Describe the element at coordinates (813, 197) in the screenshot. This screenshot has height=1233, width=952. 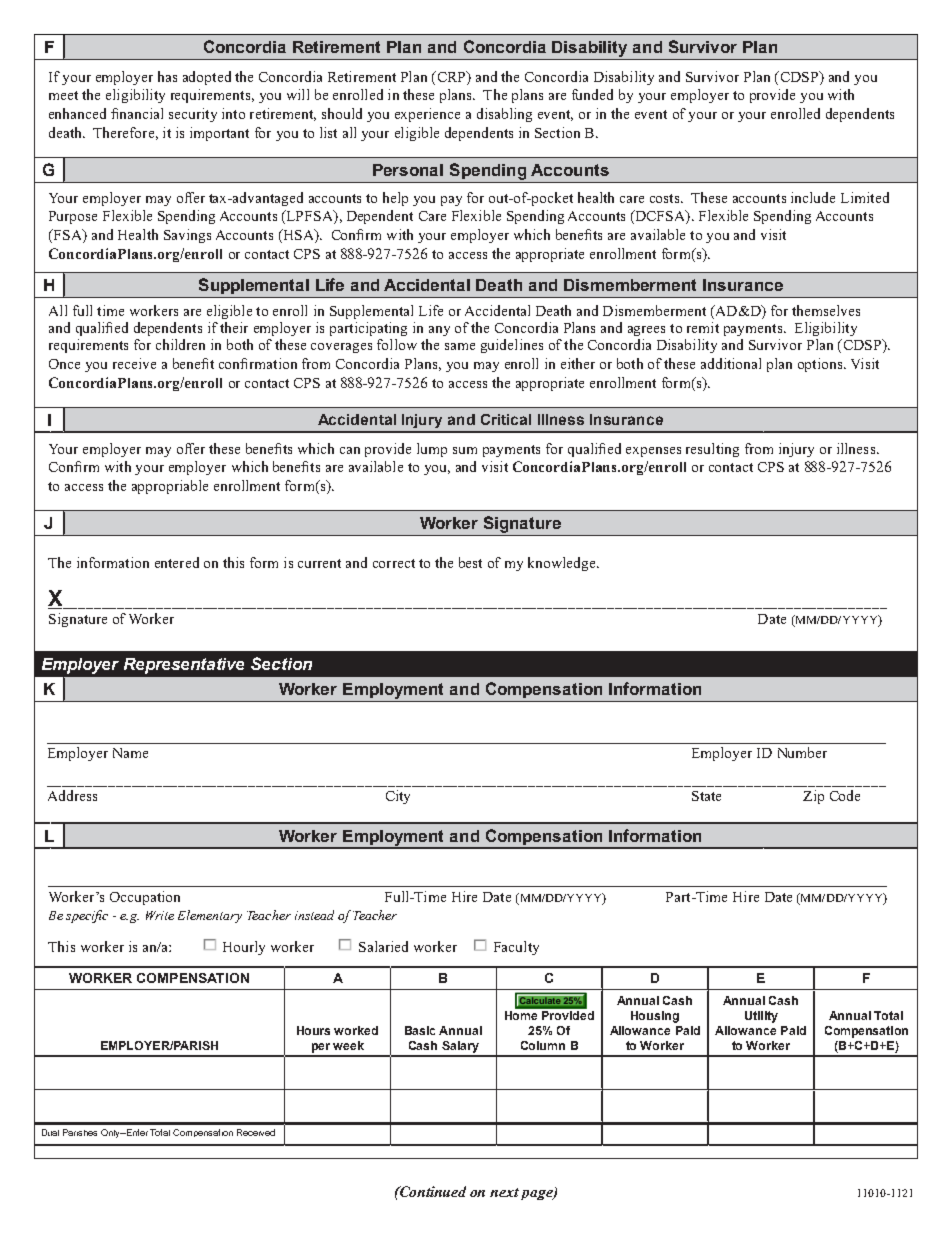
I see `include` at that location.
